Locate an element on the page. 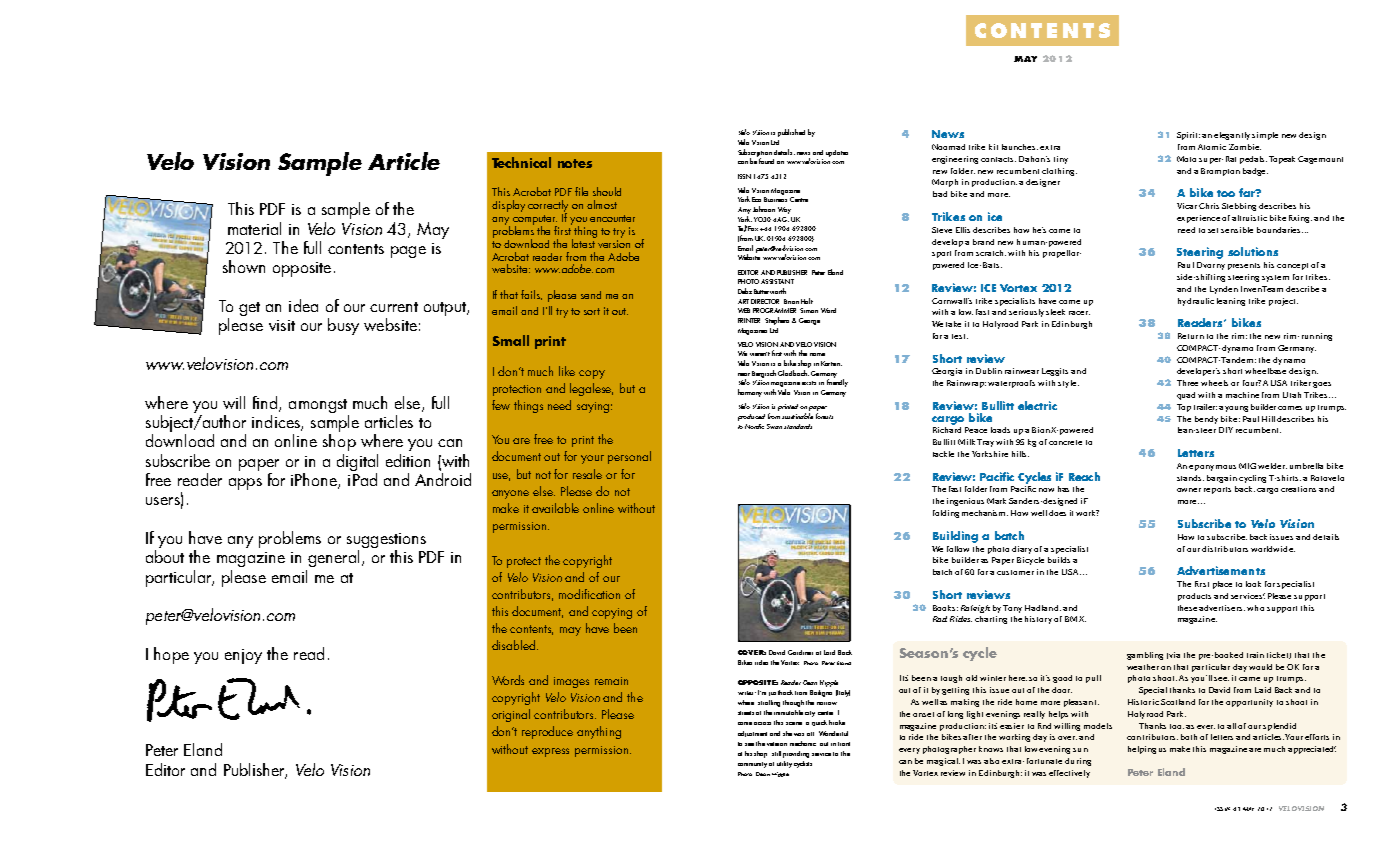 This document has width=1400, height=852. Return is located at coordinates (1191, 336).
